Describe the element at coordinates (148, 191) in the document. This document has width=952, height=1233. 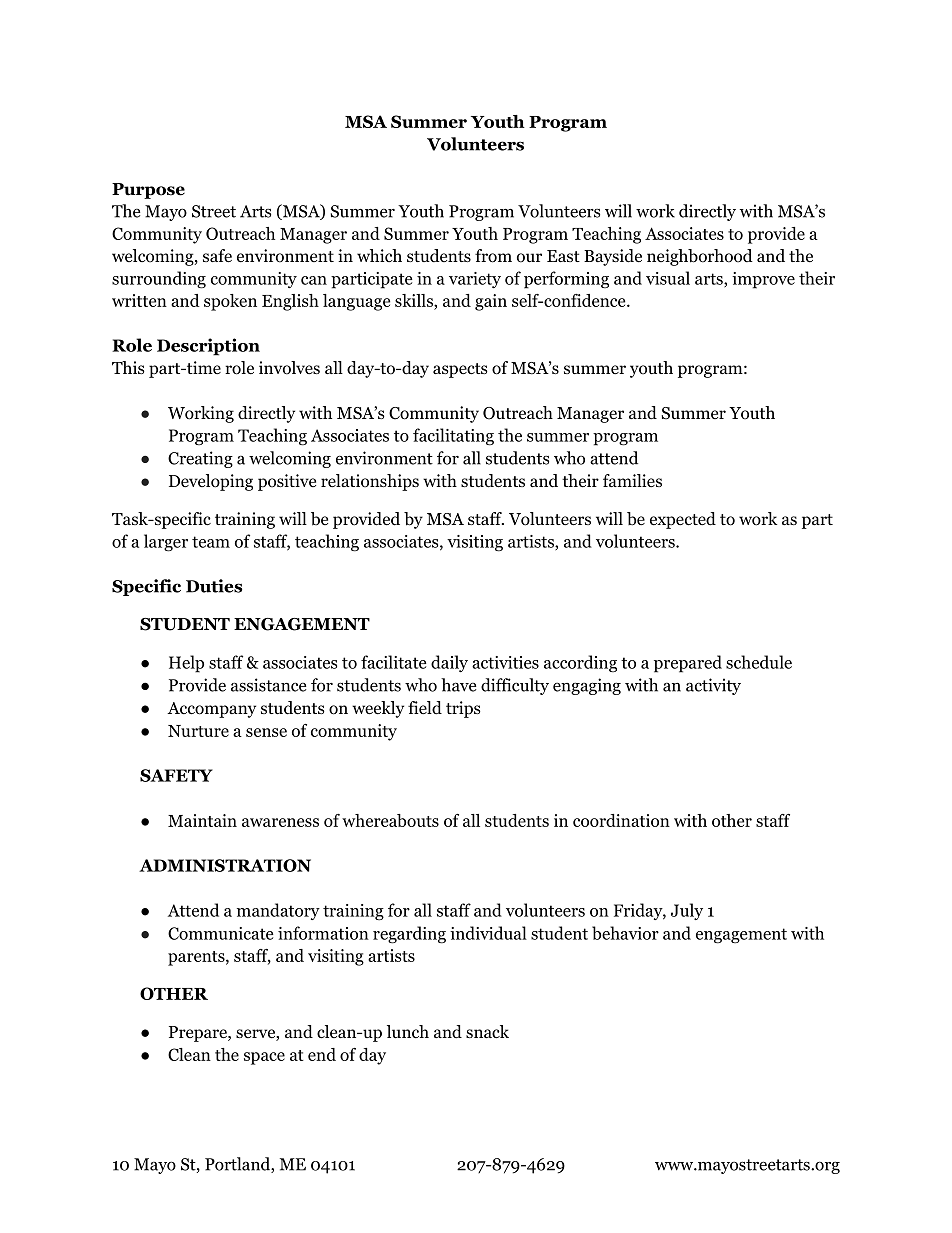
I see `Purpose` at that location.
